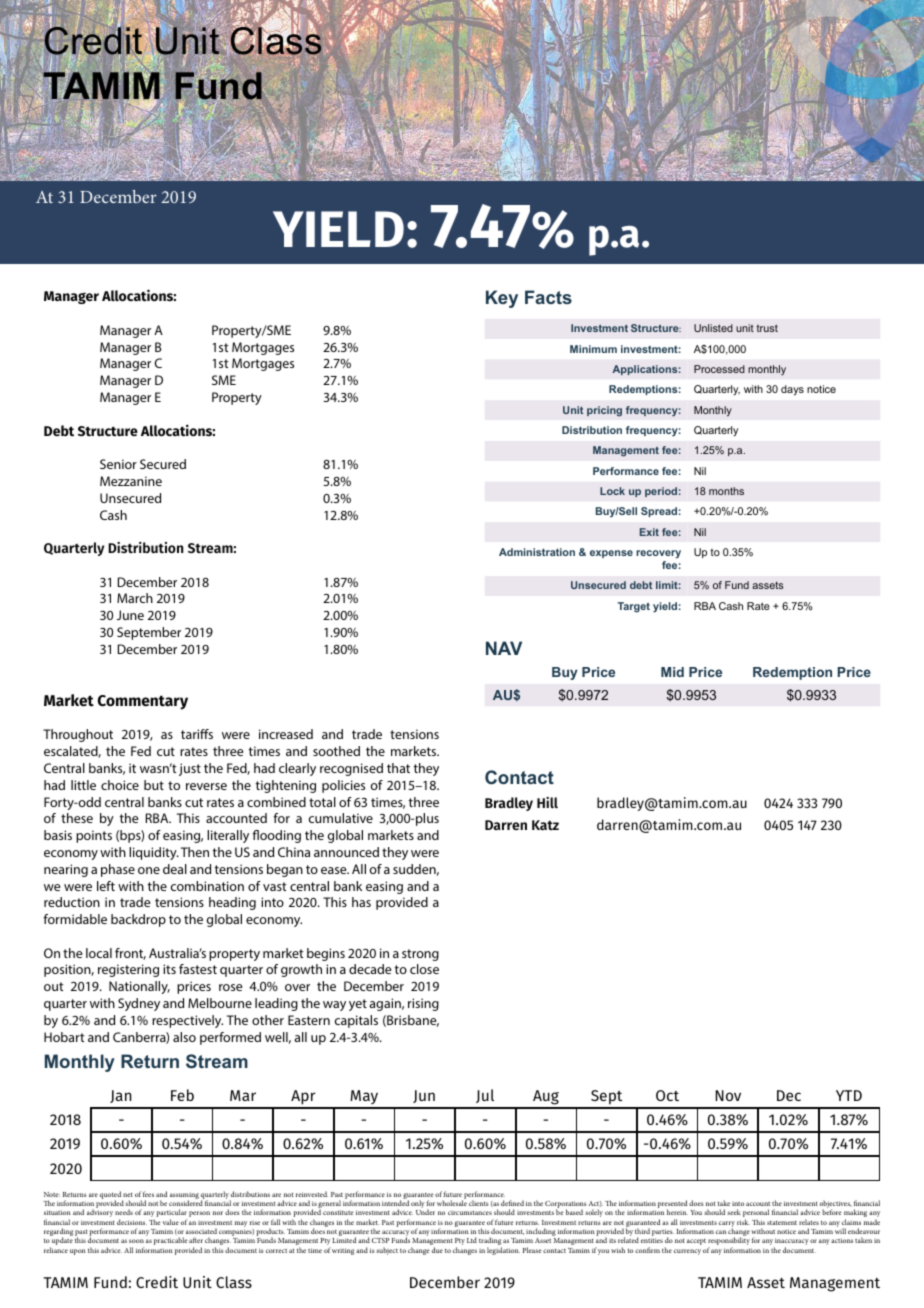  I want to click on Key, so click(502, 299).
